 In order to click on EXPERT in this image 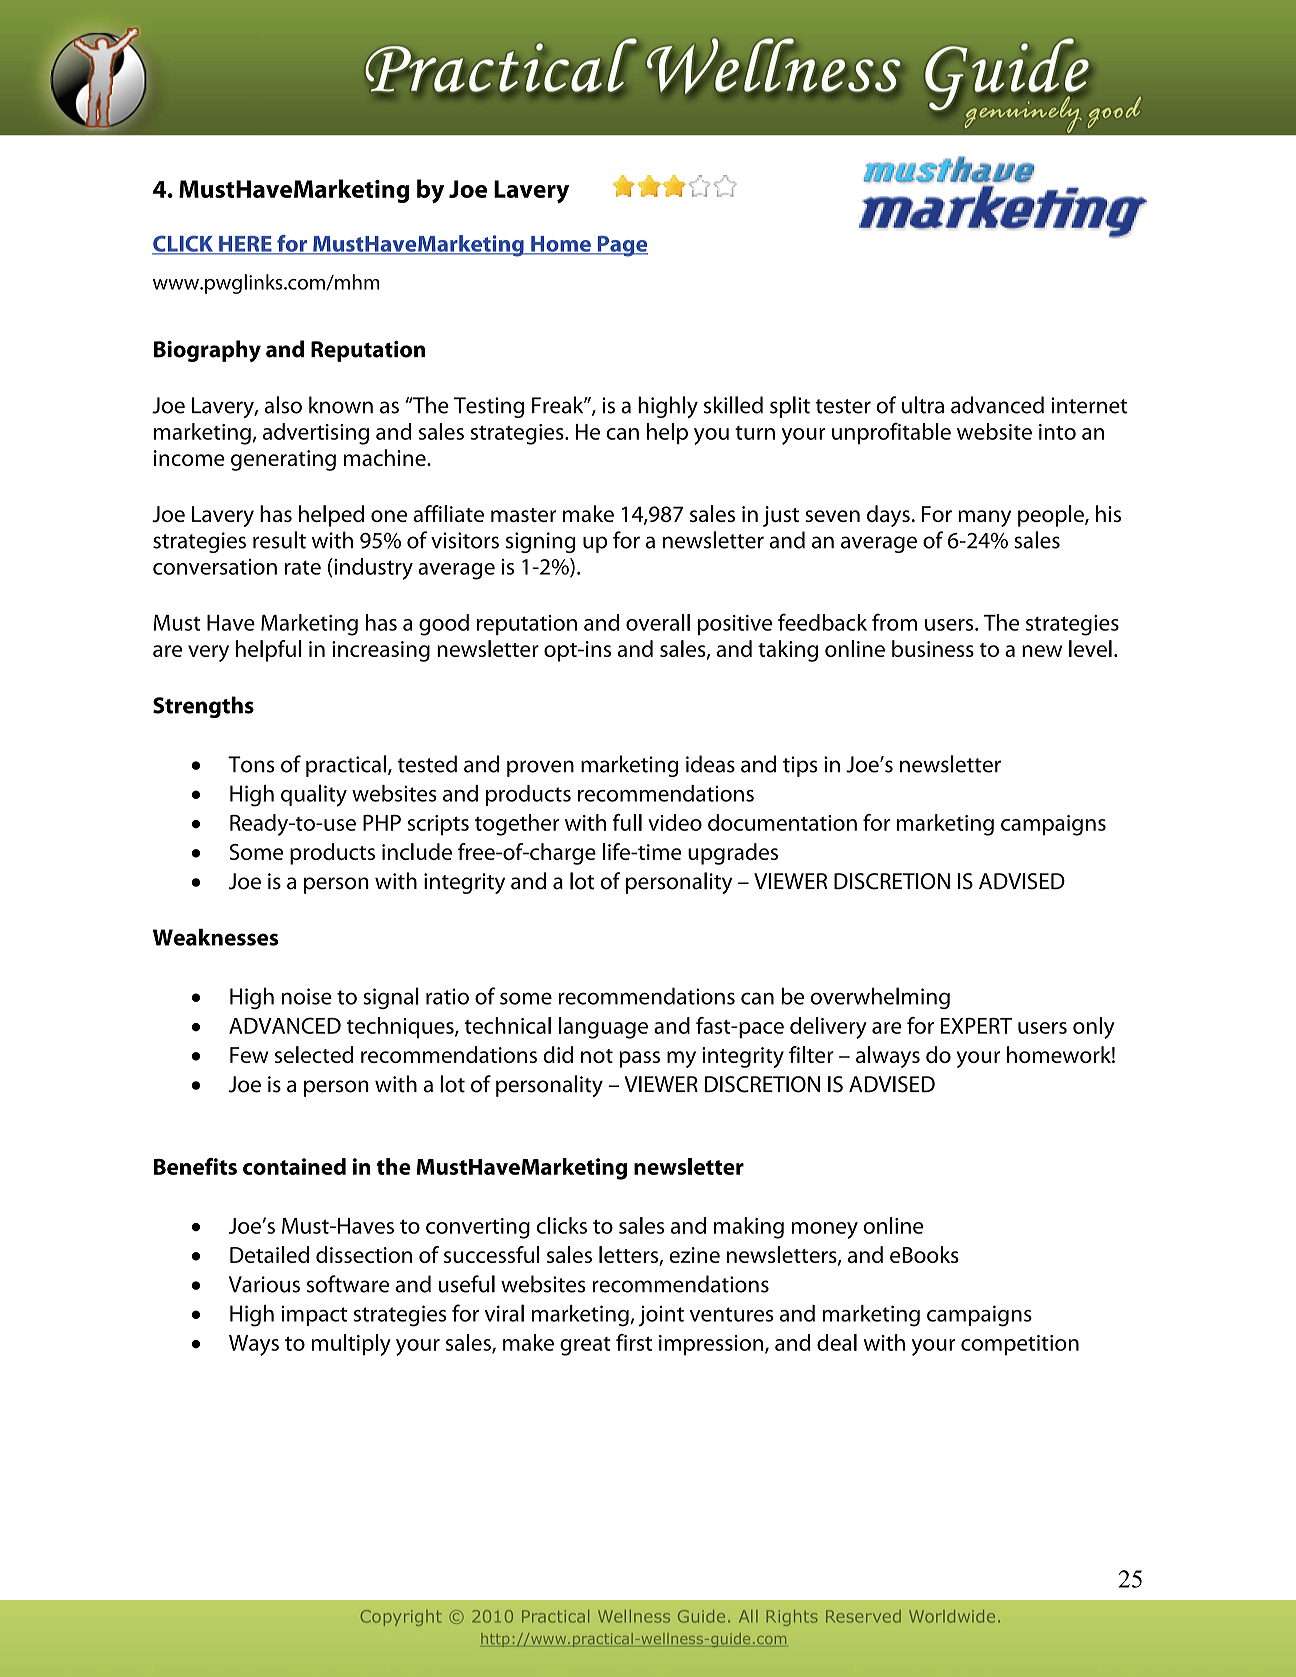, I will do `click(976, 1026)`.
